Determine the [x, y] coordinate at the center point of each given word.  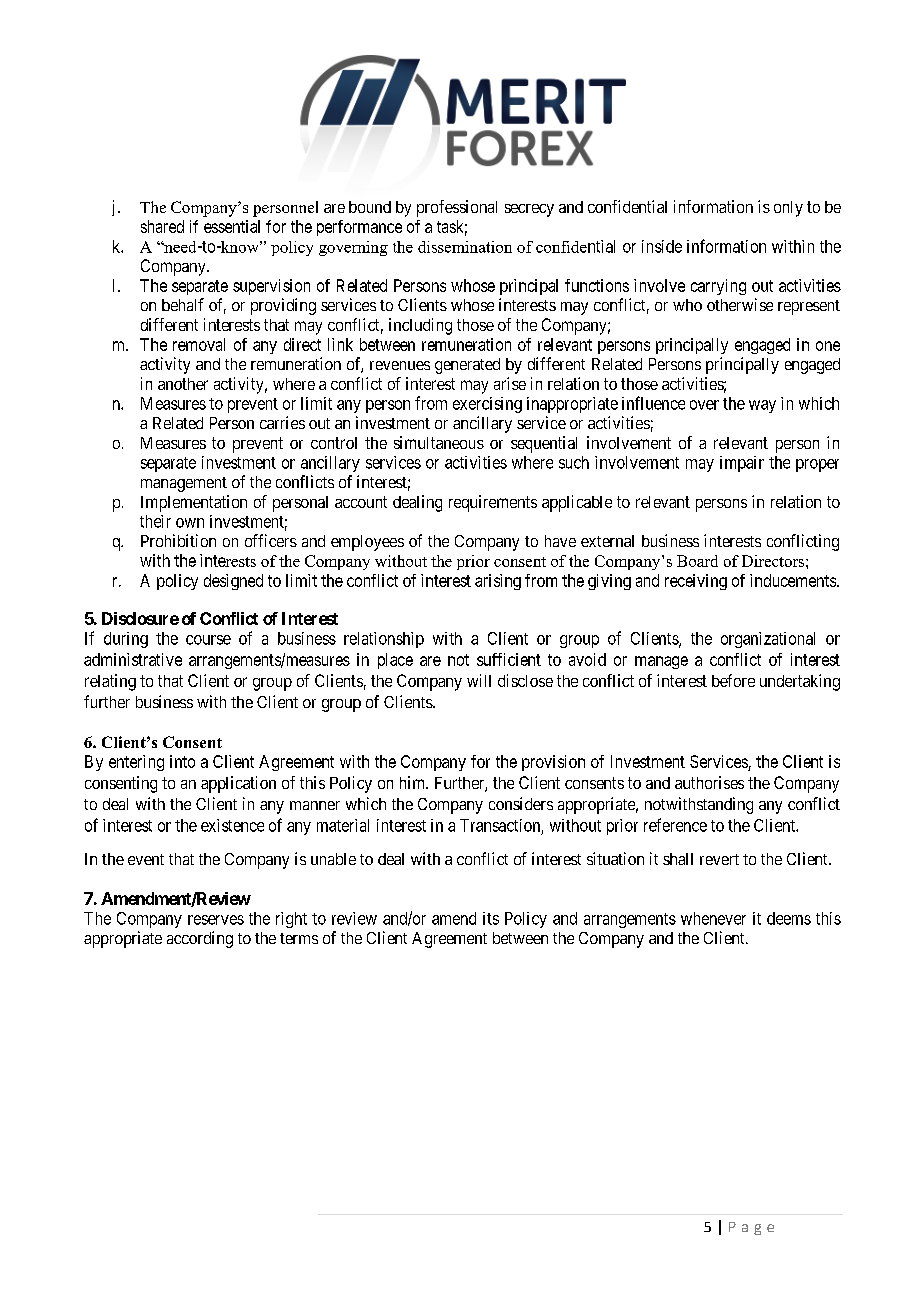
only [788, 209]
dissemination [465, 247]
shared [162, 226]
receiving [696, 582]
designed [233, 582]
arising [498, 582]
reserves [216, 920]
